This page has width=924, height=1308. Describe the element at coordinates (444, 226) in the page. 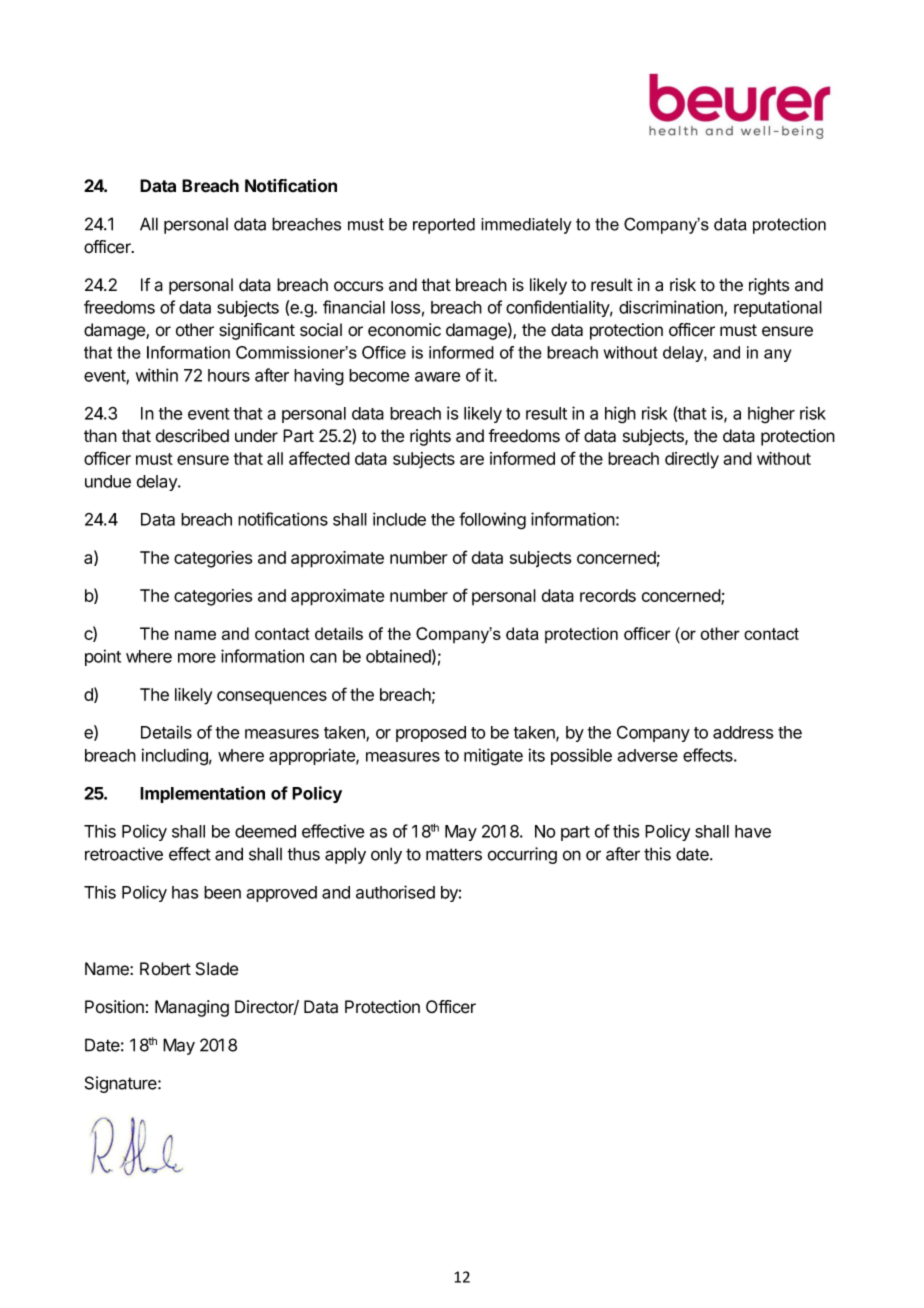

I see `reported` at that location.
